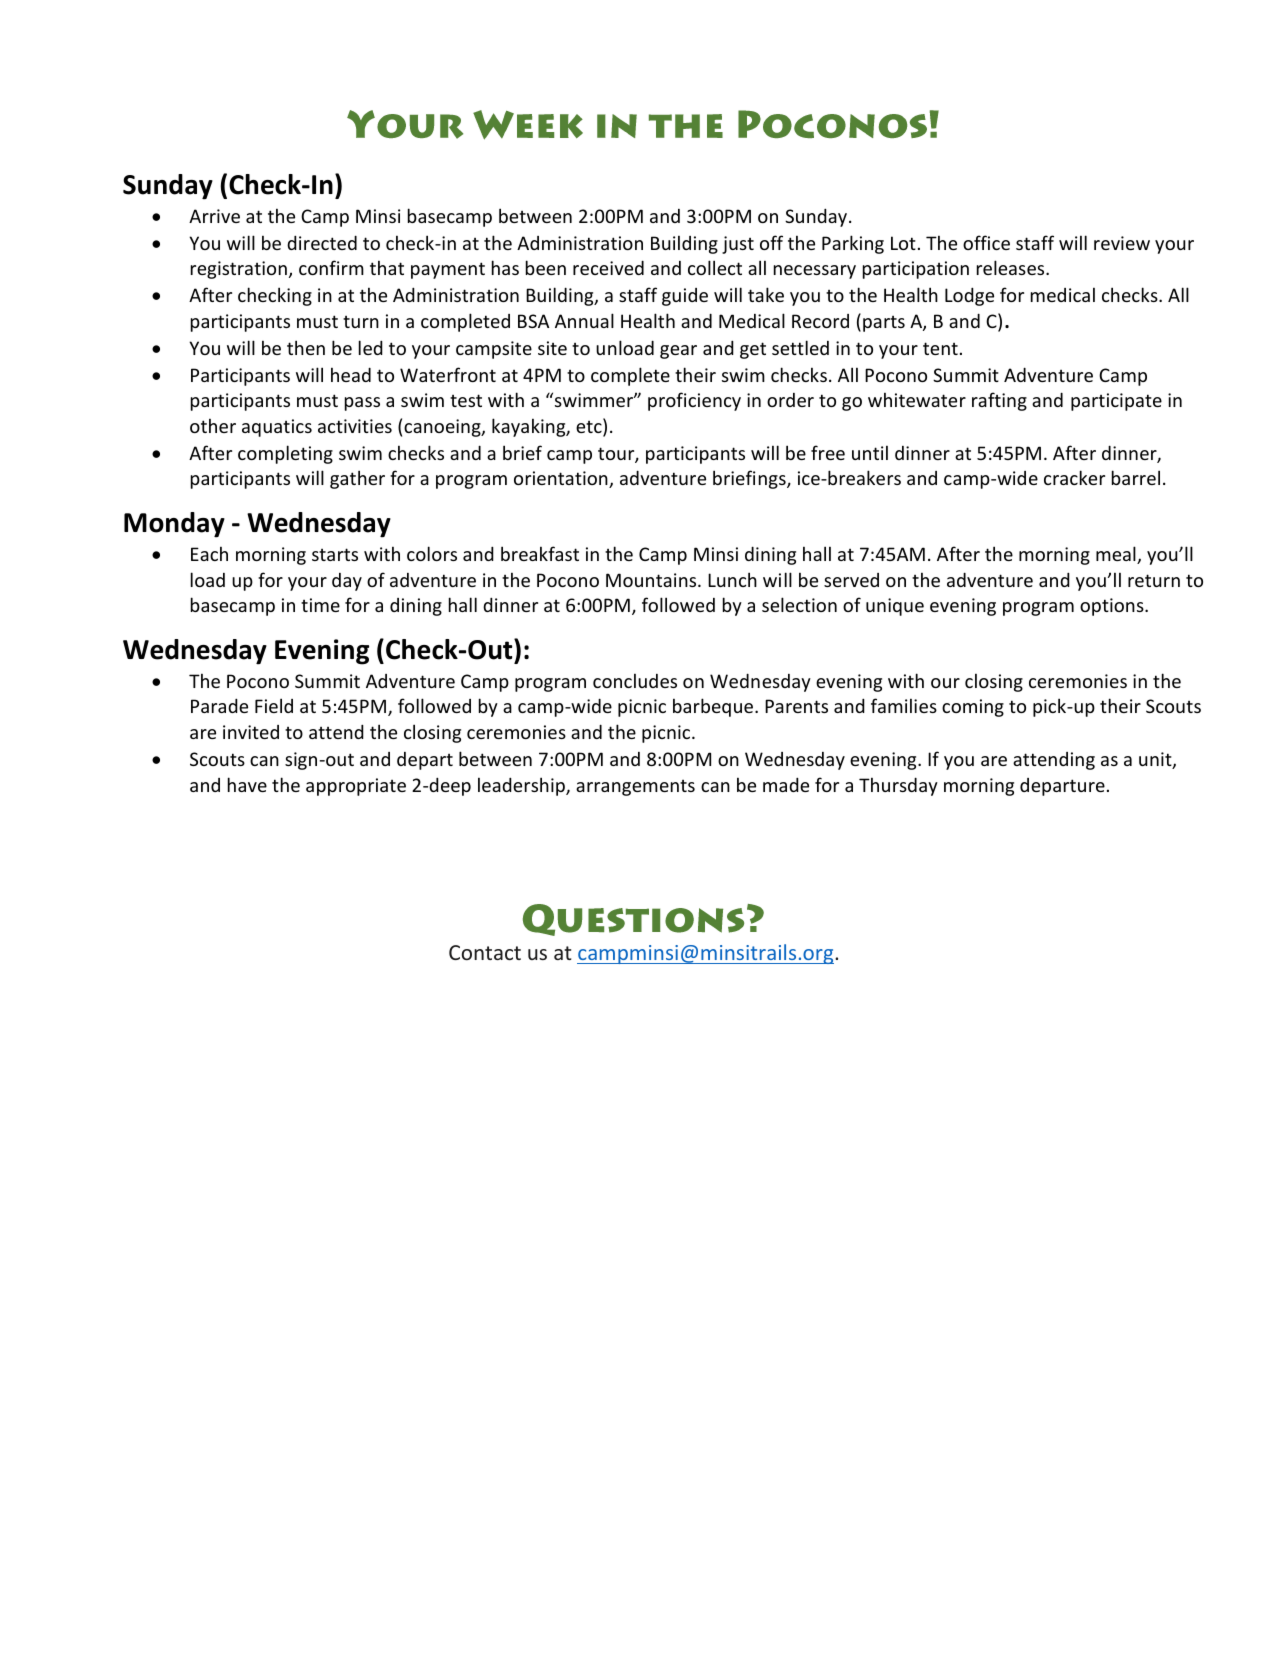  What do you see at coordinates (694, 401) in the screenshot?
I see `proficiency` at bounding box center [694, 401].
